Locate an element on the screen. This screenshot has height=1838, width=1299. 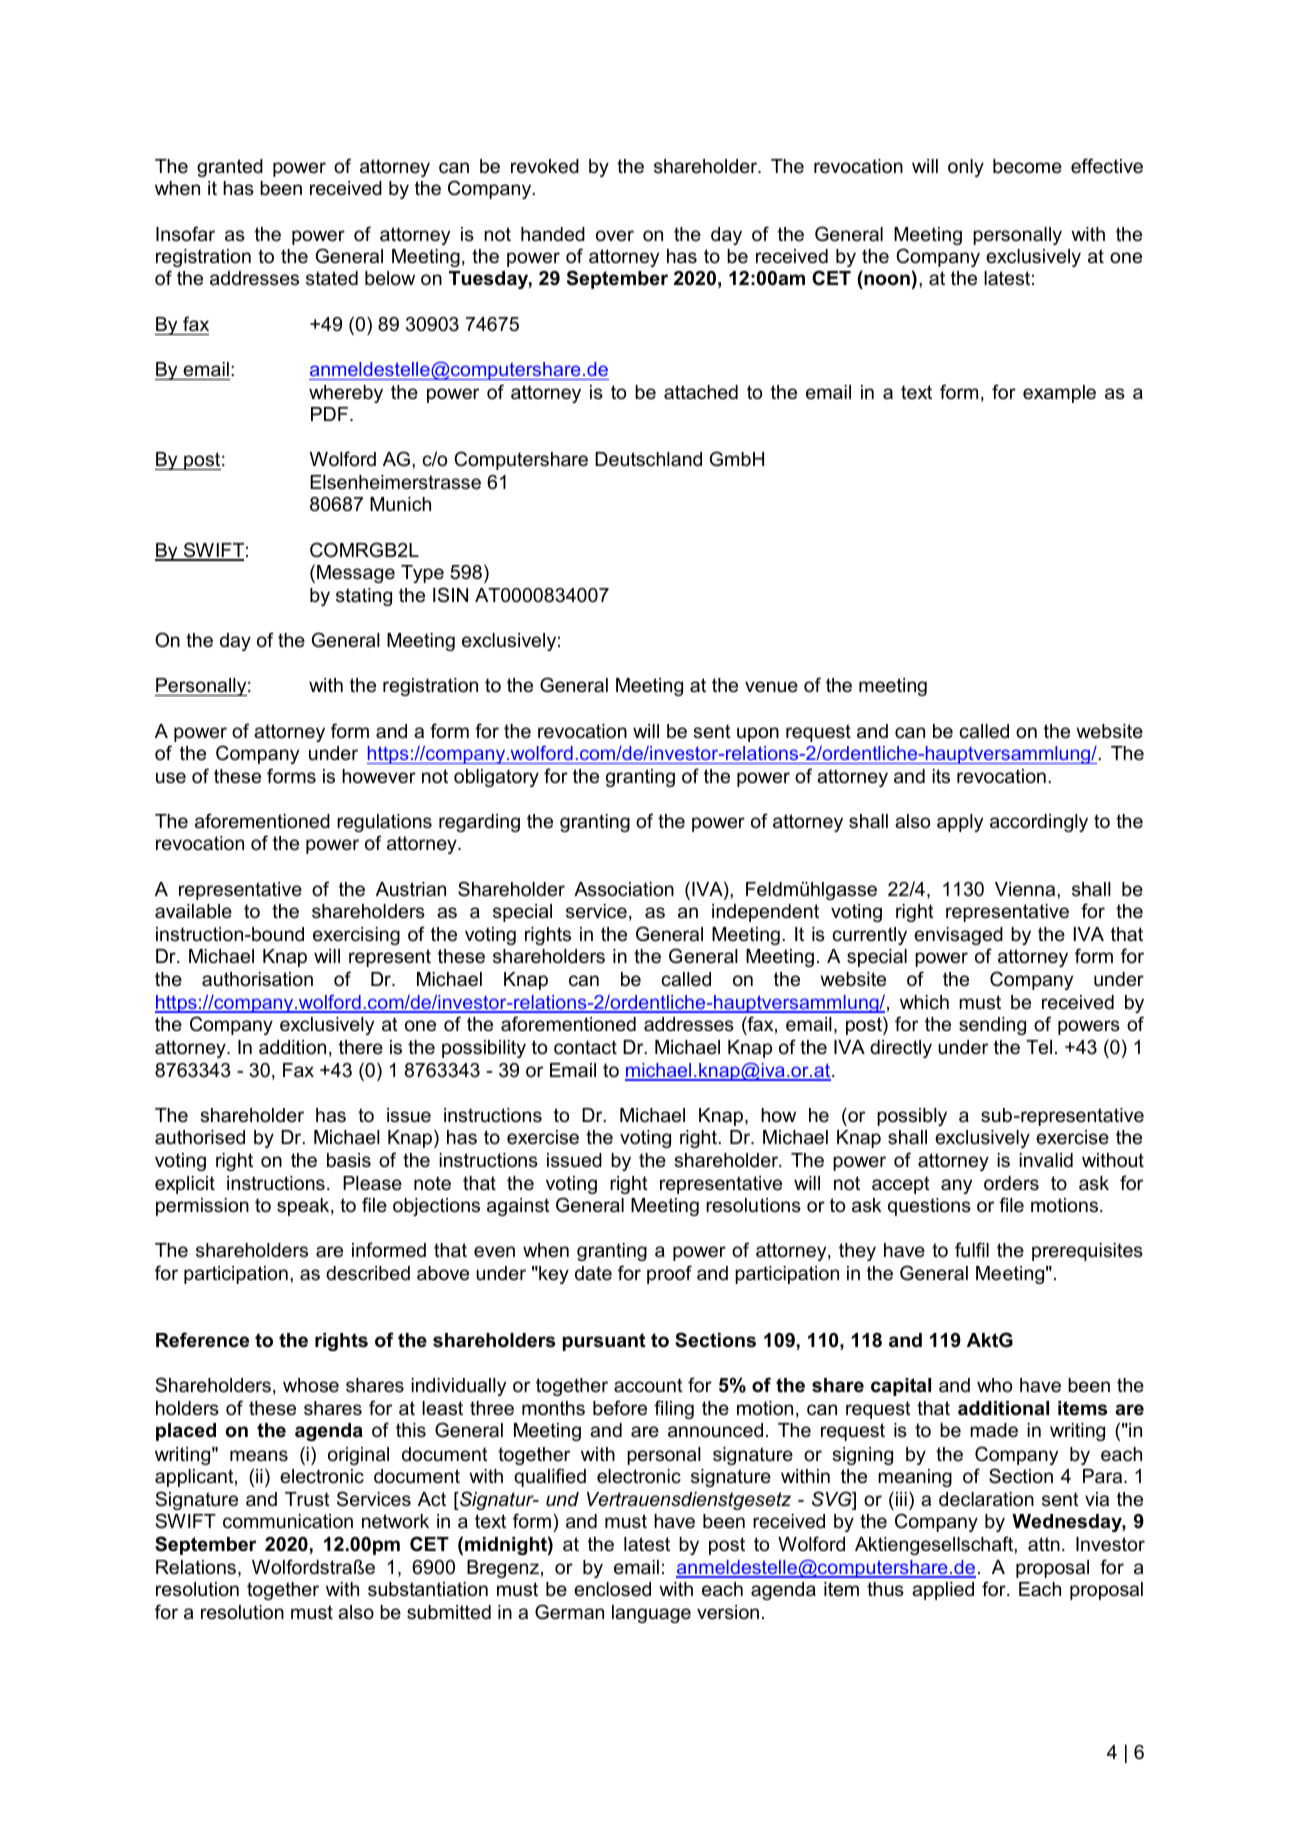
only is located at coordinates (966, 168).
